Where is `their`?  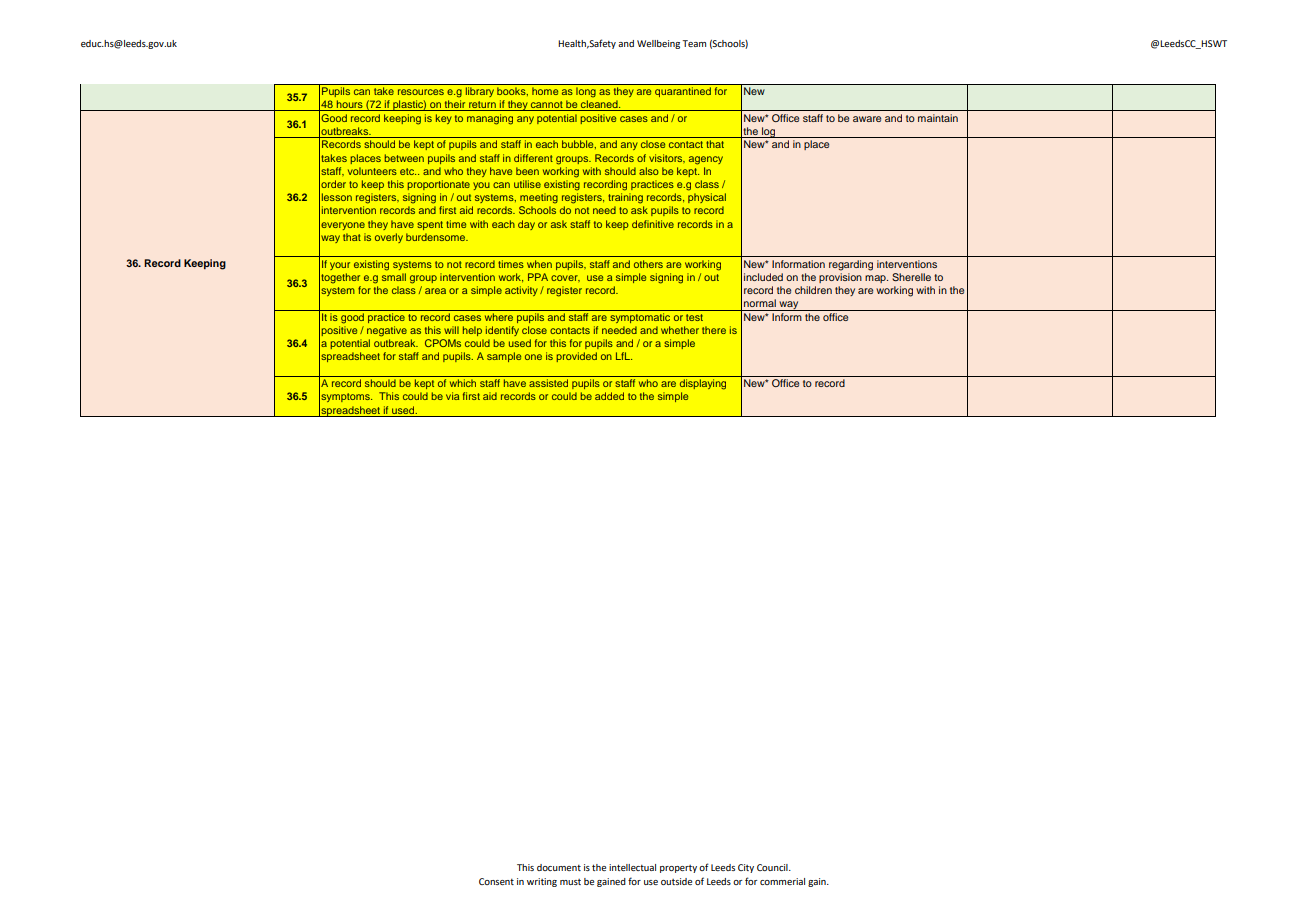 their is located at coordinates (455, 105).
